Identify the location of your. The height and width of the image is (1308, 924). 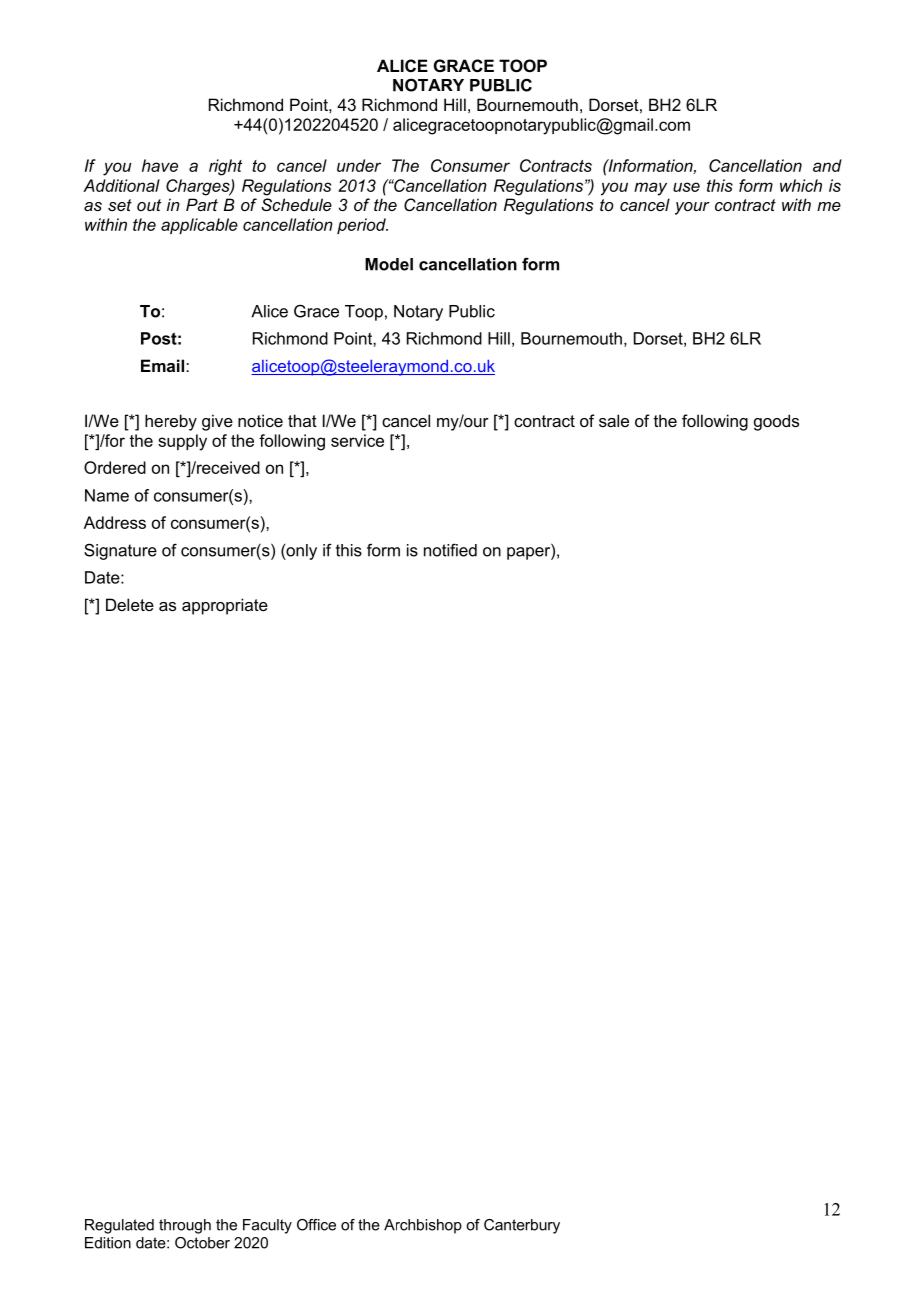
(692, 208).
